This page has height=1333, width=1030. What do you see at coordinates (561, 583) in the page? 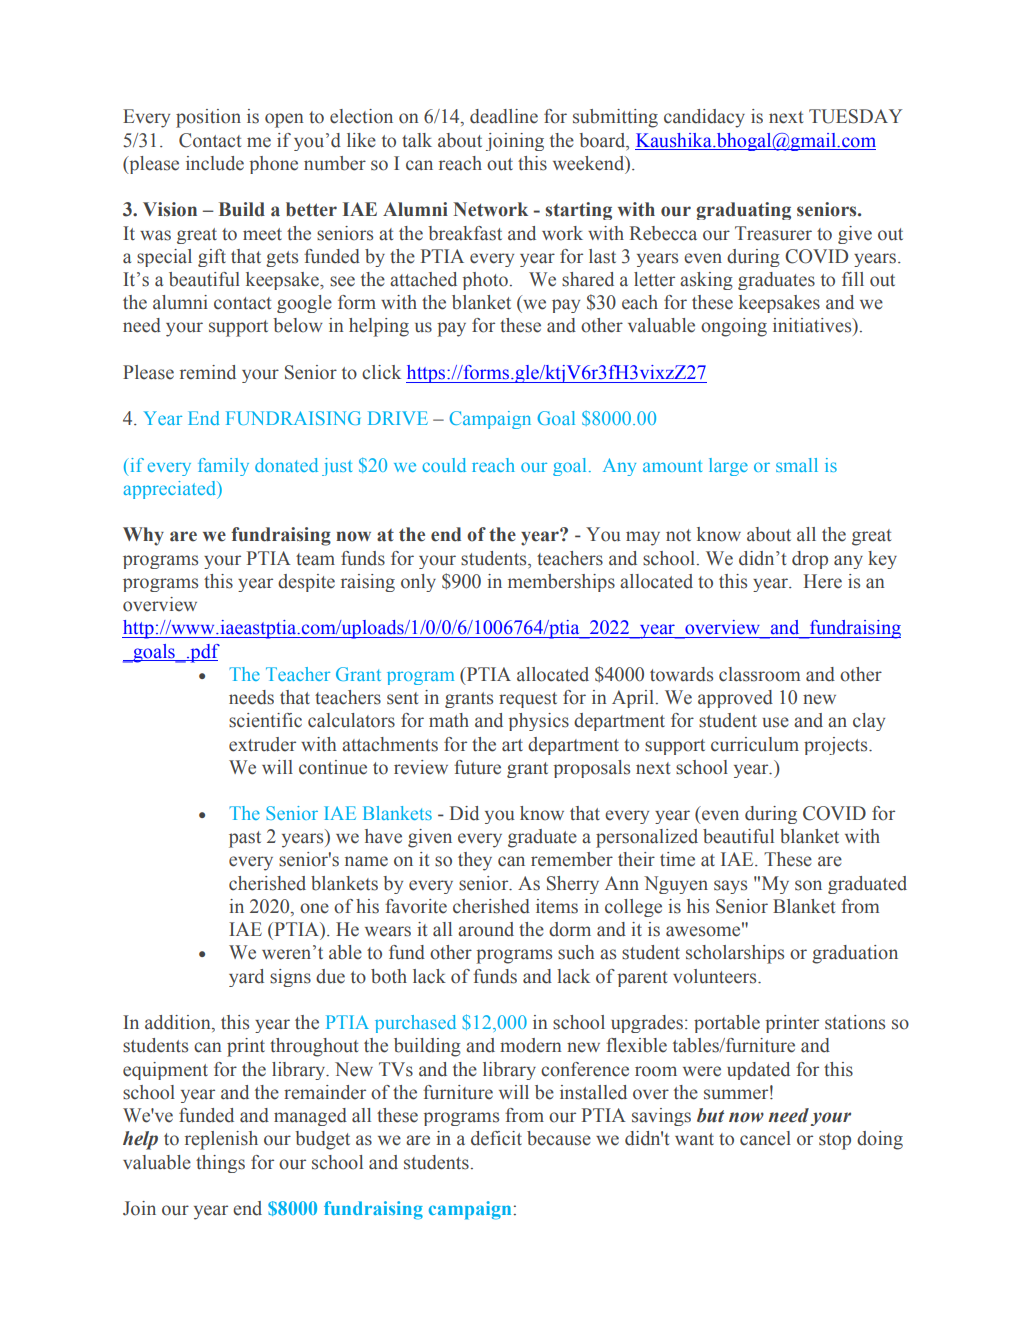
I see `memberships` at bounding box center [561, 583].
